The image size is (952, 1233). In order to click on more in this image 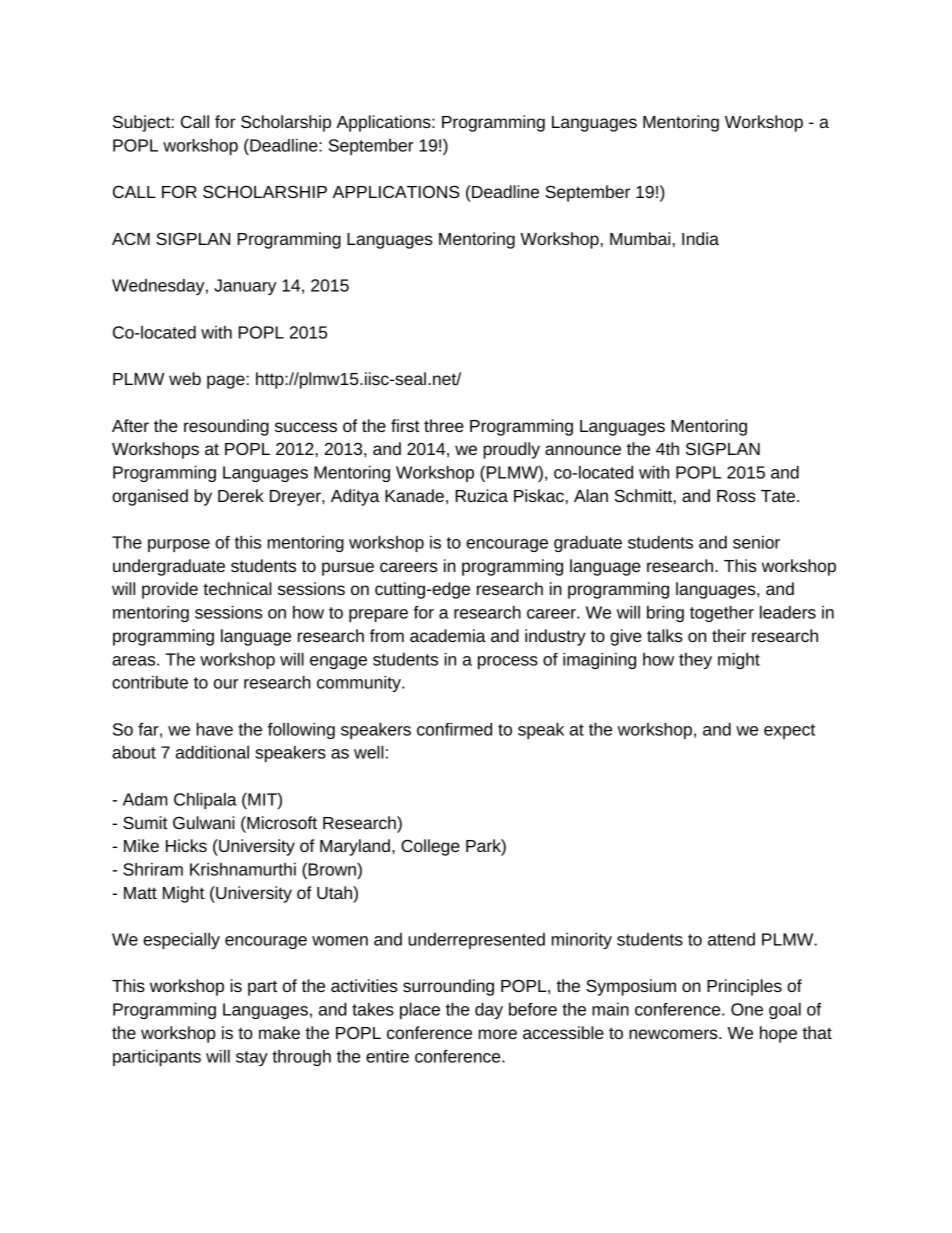, I will do `click(498, 1034)`.
